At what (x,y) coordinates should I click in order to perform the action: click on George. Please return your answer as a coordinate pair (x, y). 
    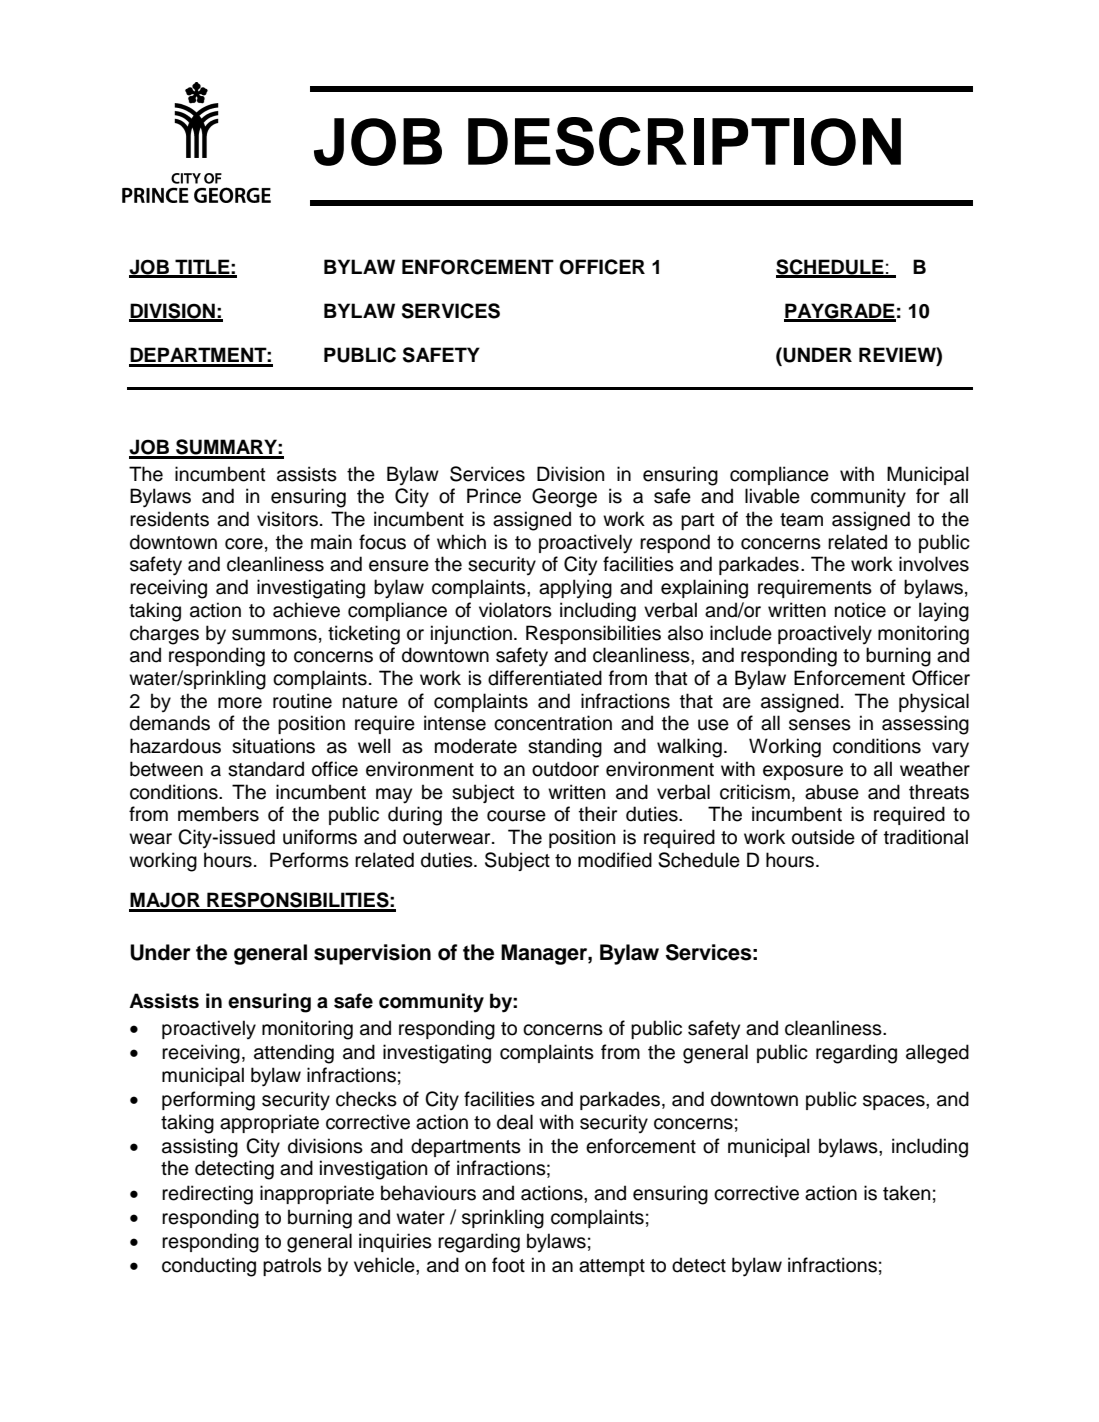
    Looking at the image, I should click on (564, 498).
